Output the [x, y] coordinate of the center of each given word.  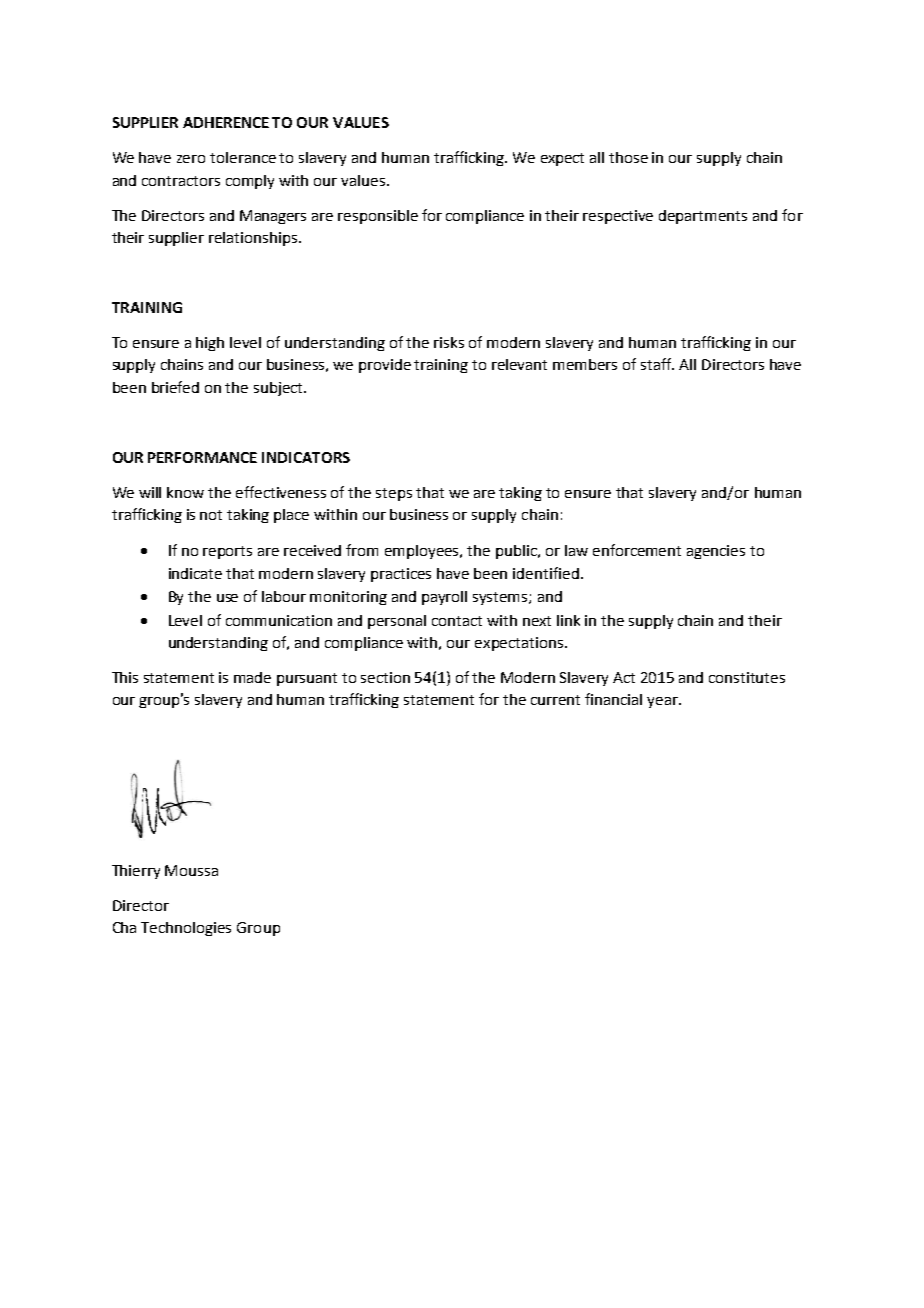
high [210, 344]
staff [657, 364]
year [663, 702]
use [227, 598]
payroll [444, 598]
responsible [378, 217]
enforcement [637, 550]
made [252, 677]
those [628, 157]
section [385, 677]
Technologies [186, 929]
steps [394, 494]
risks [449, 342]
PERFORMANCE [202, 457]
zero [191, 159]
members [585, 364]
